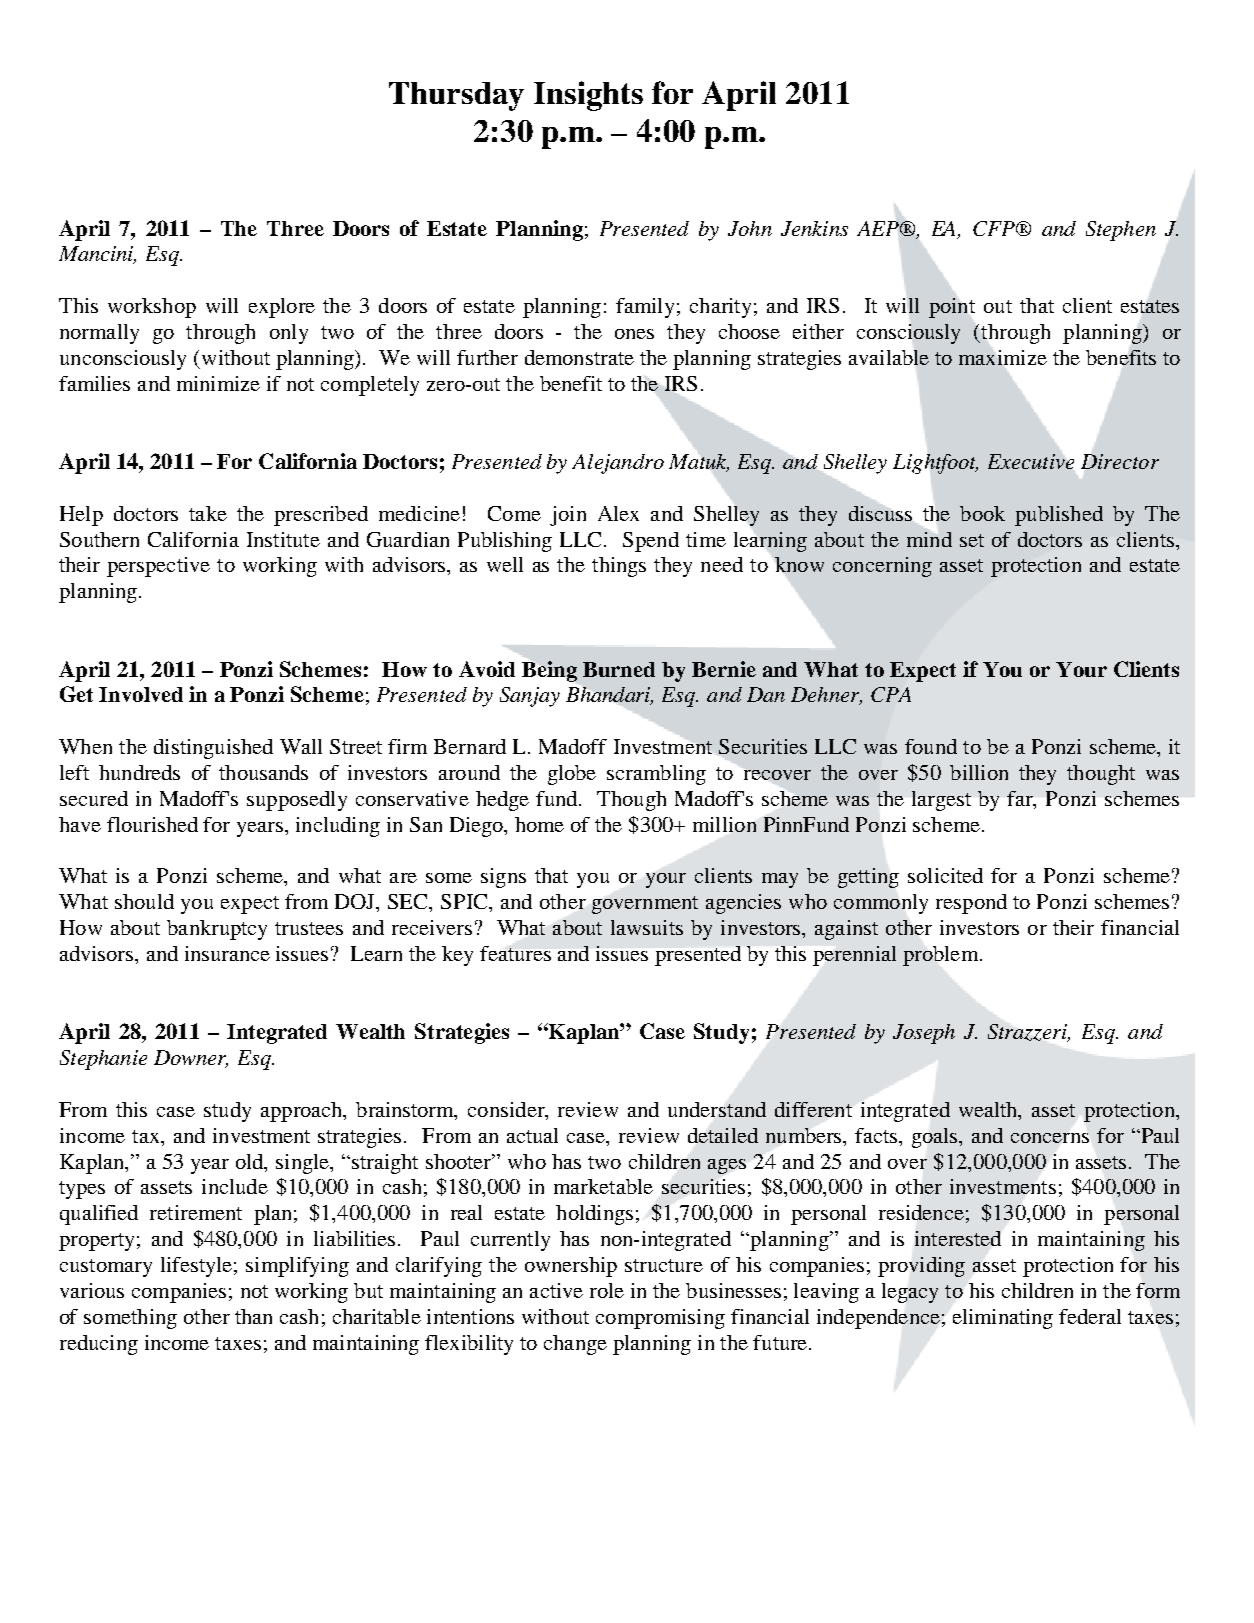  I want to click on than, so click(253, 1316).
